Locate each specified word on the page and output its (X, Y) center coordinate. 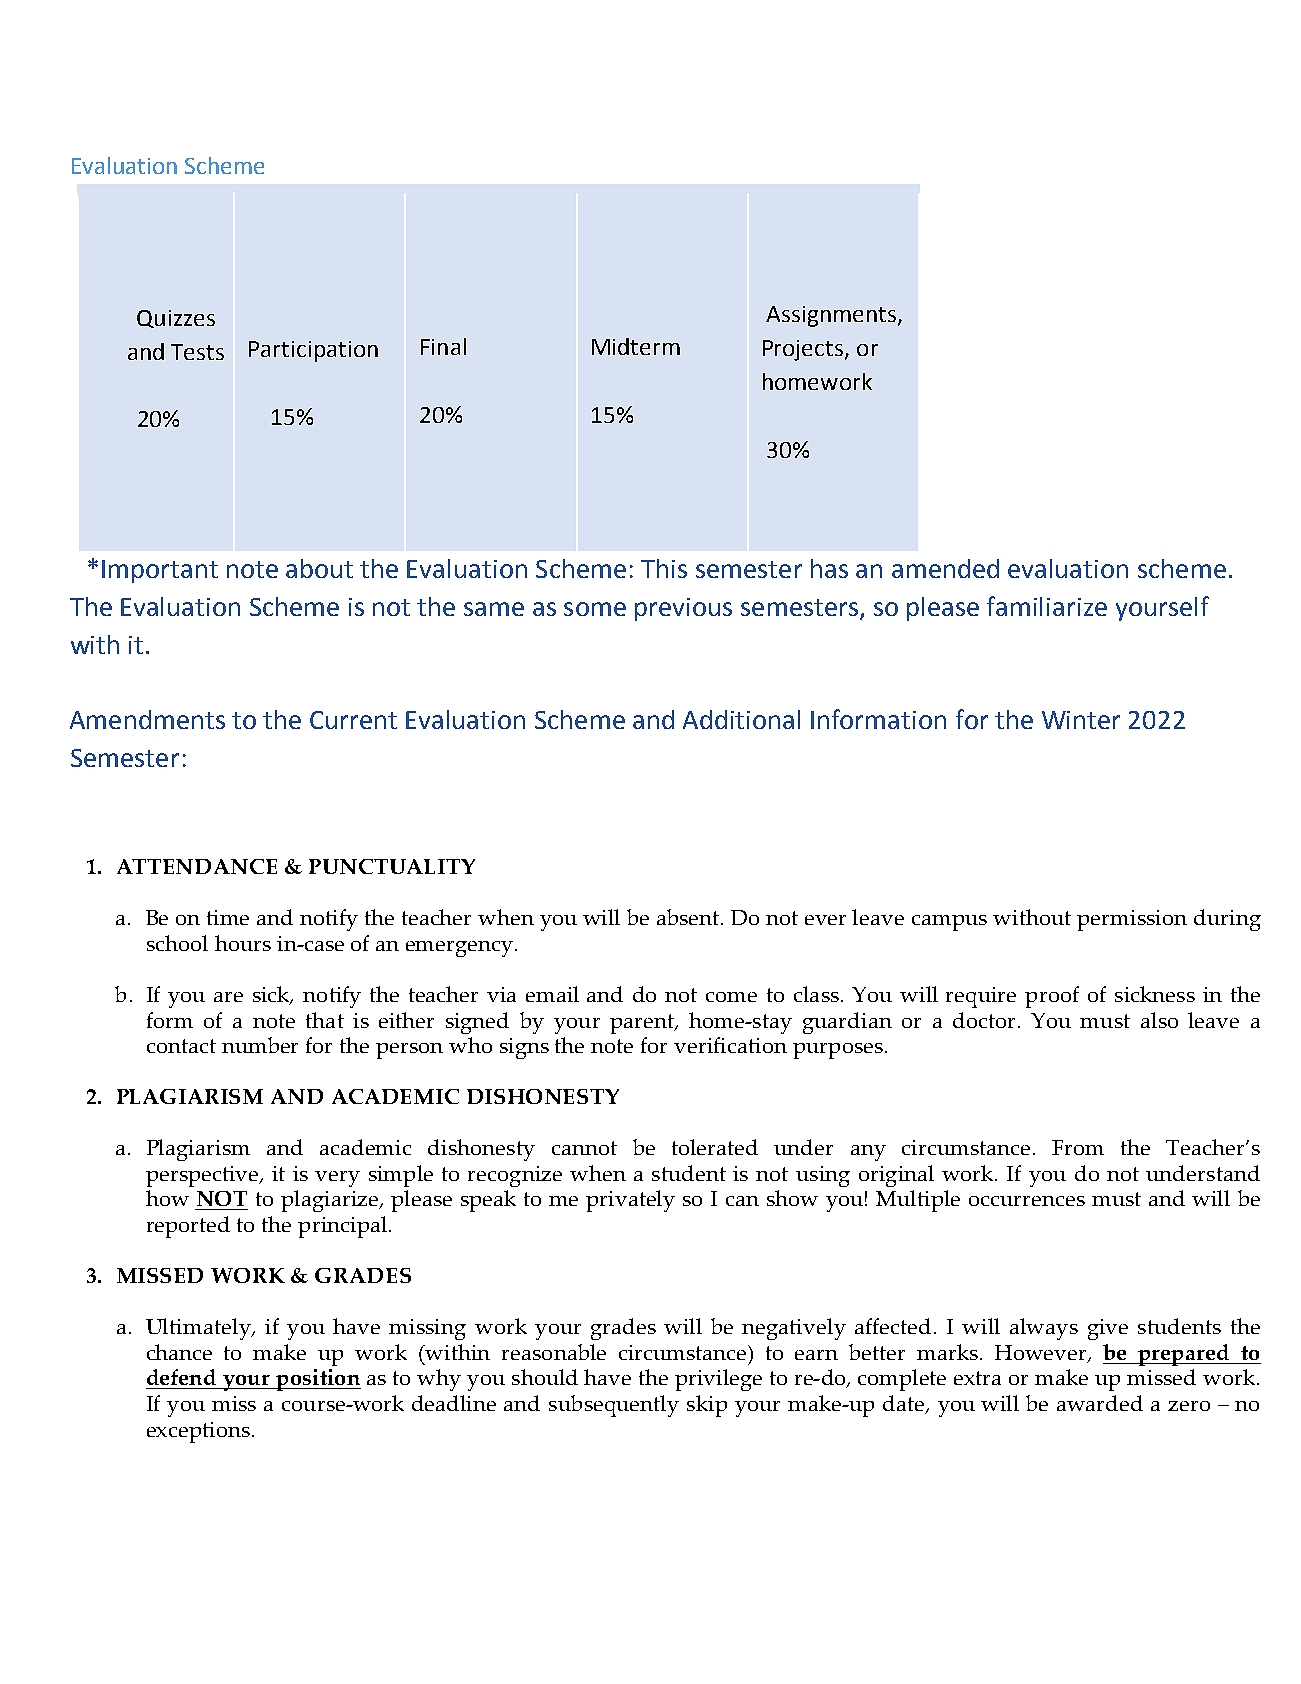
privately (630, 1201)
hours (243, 943)
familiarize (1047, 606)
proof (1052, 997)
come (731, 997)
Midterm (636, 346)
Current (353, 720)
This (664, 568)
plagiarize (331, 1201)
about (319, 568)
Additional (741, 719)
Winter (1081, 720)
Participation (313, 351)
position (317, 1380)
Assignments (832, 316)
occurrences (1027, 1201)
